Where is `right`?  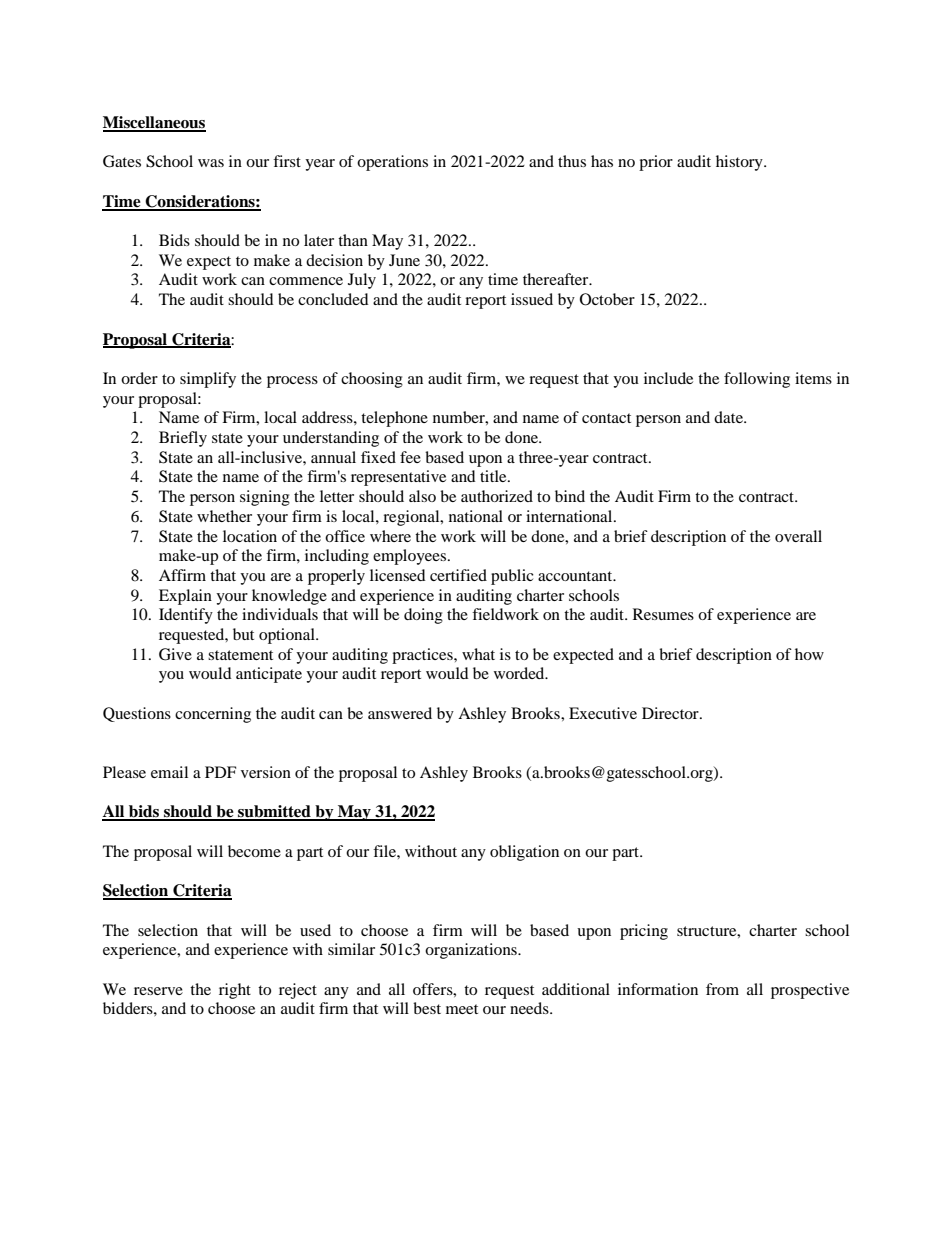 right is located at coordinates (235, 991).
